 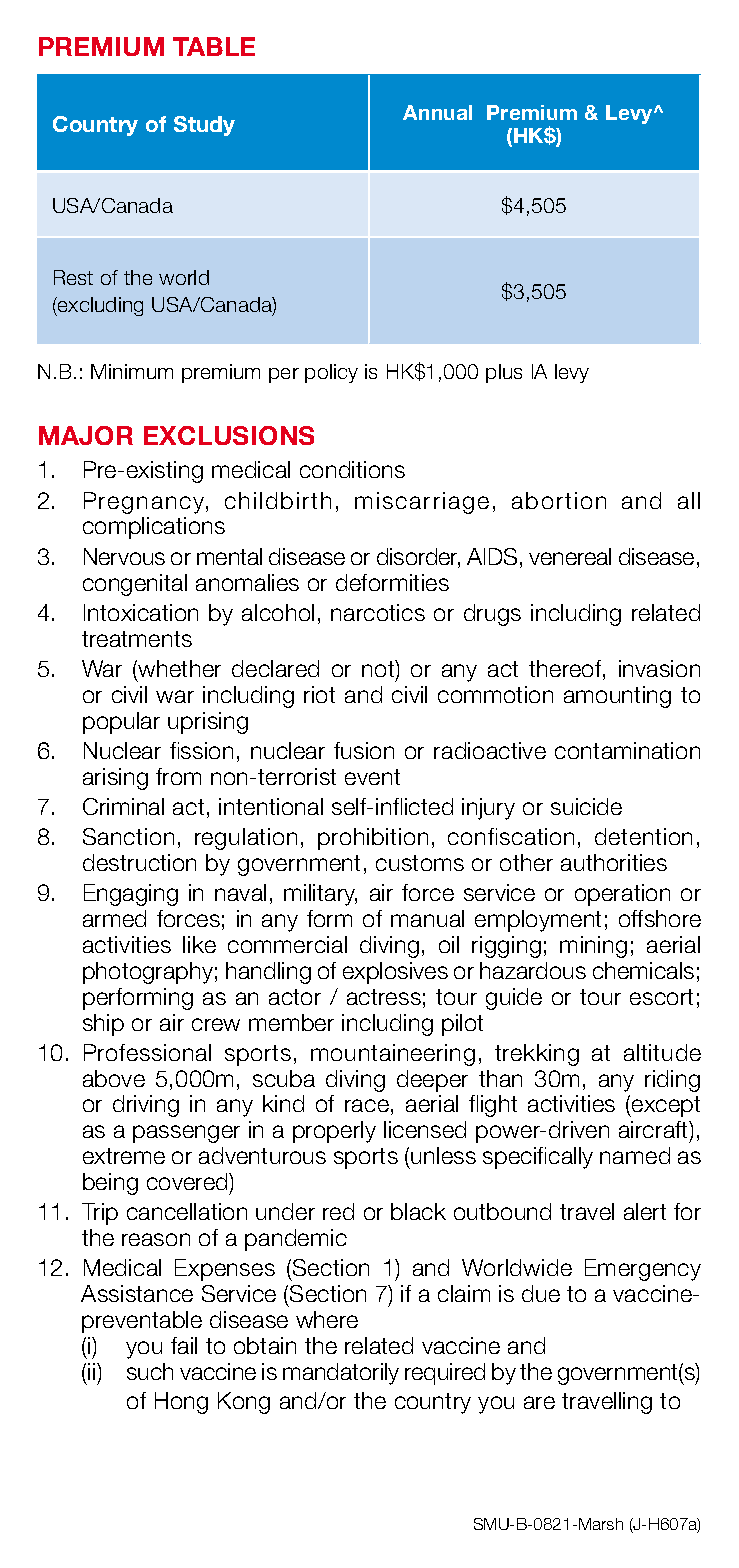 I want to click on altitude, so click(x=662, y=1052).
